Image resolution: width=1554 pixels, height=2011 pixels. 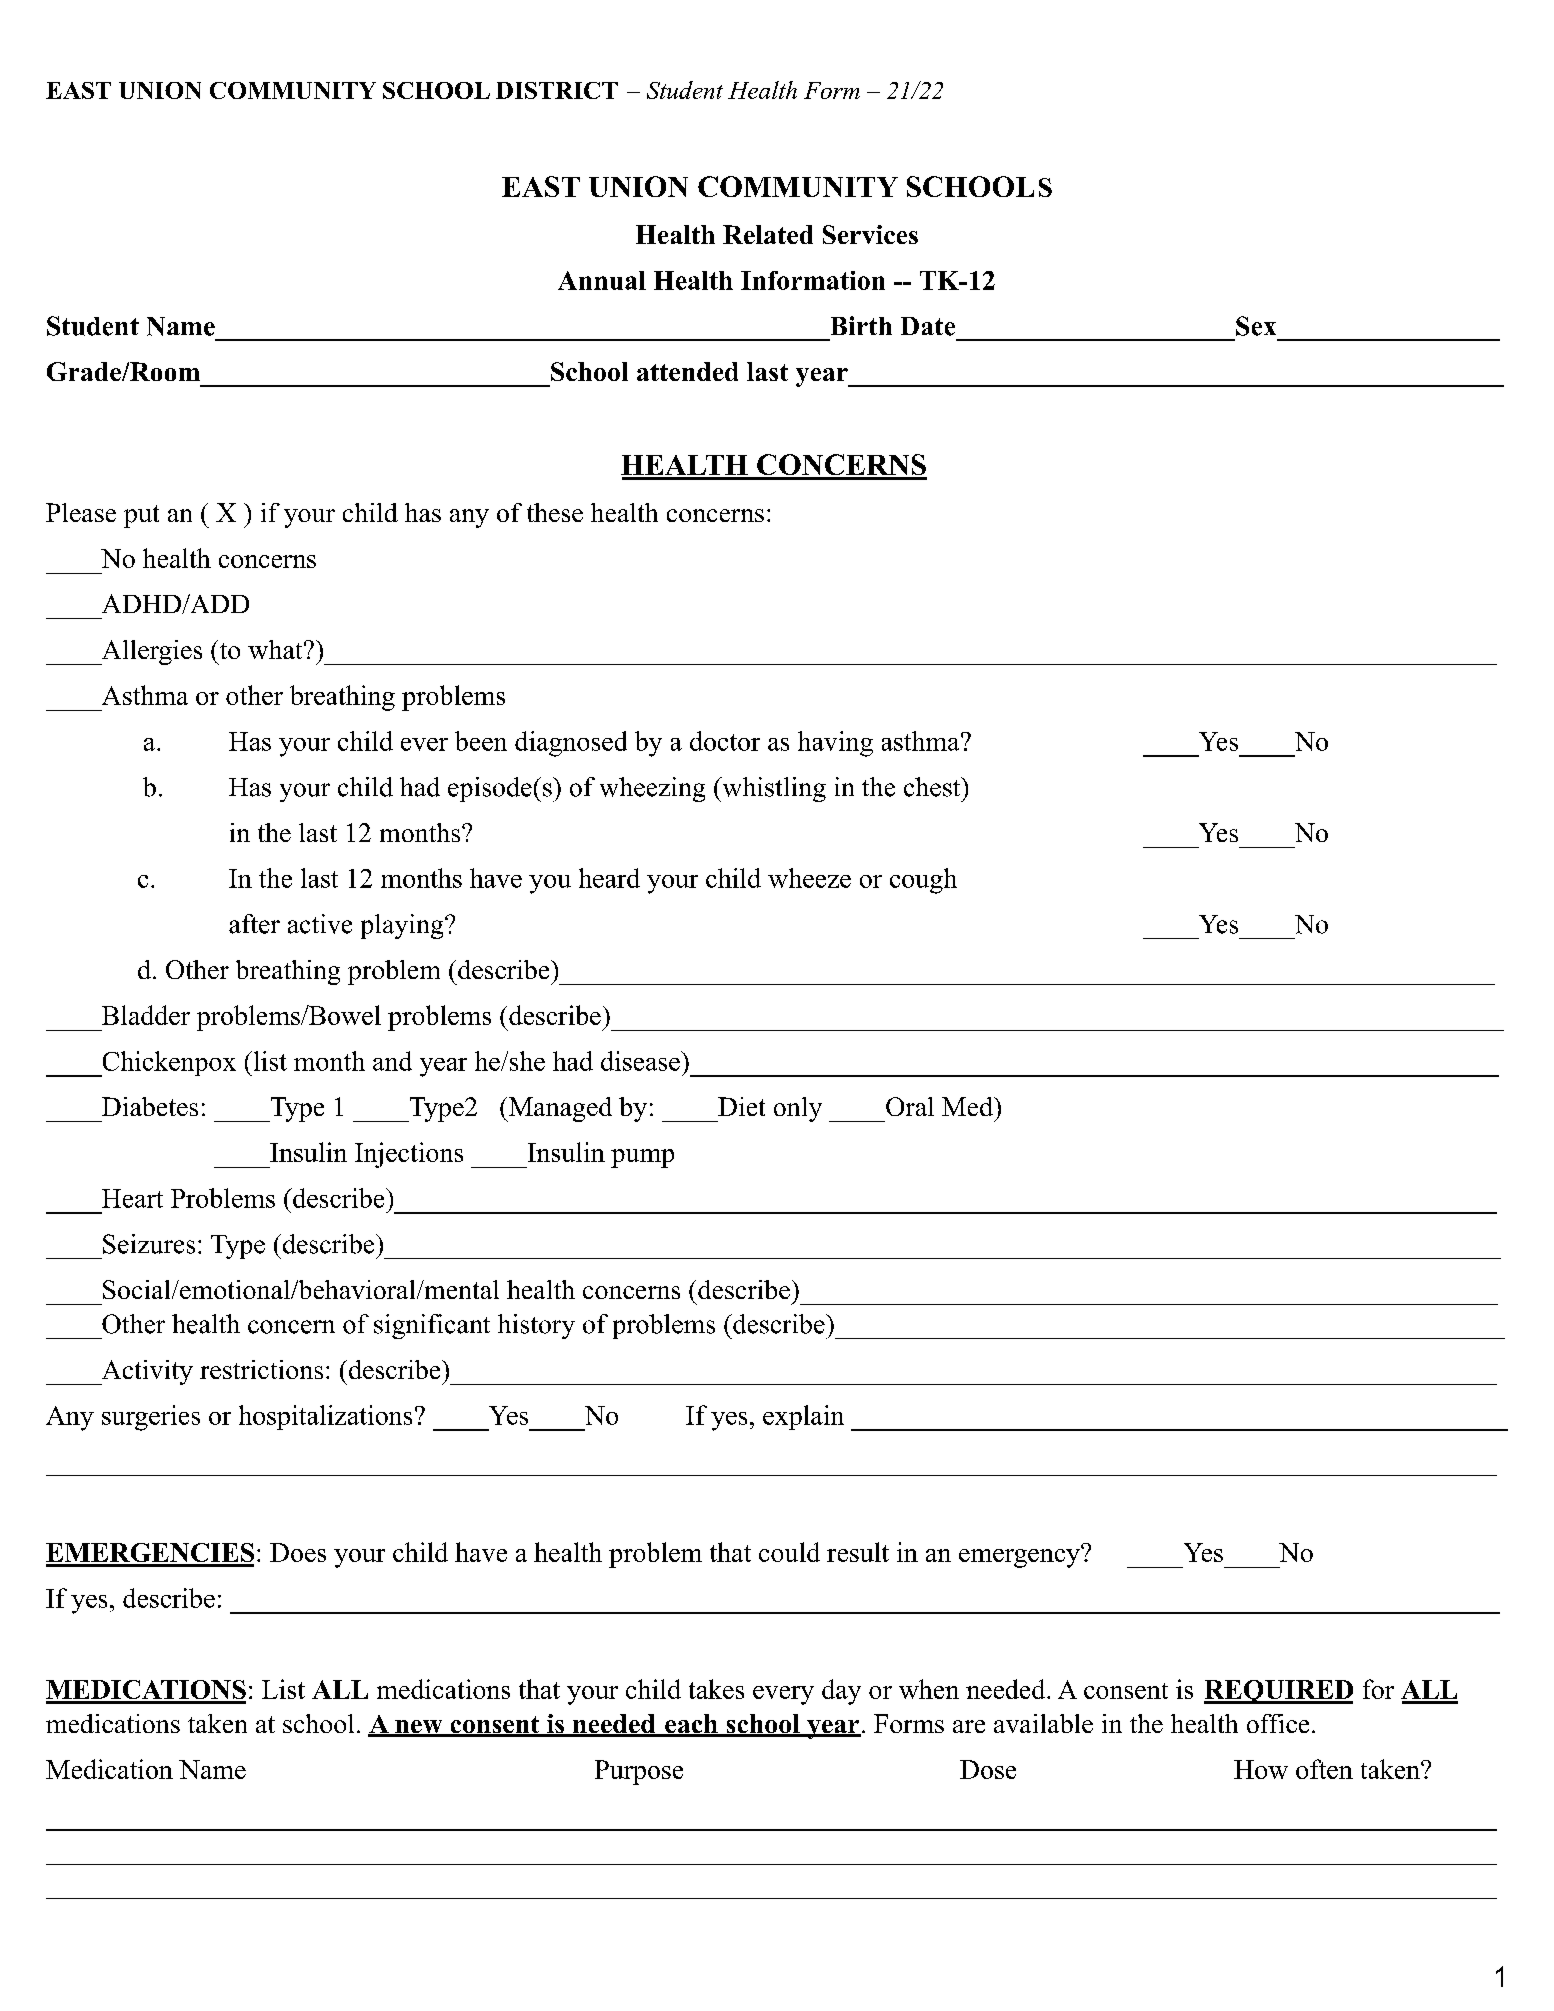 What do you see at coordinates (1020, 1557) in the screenshot?
I see `emergency` at bounding box center [1020, 1557].
